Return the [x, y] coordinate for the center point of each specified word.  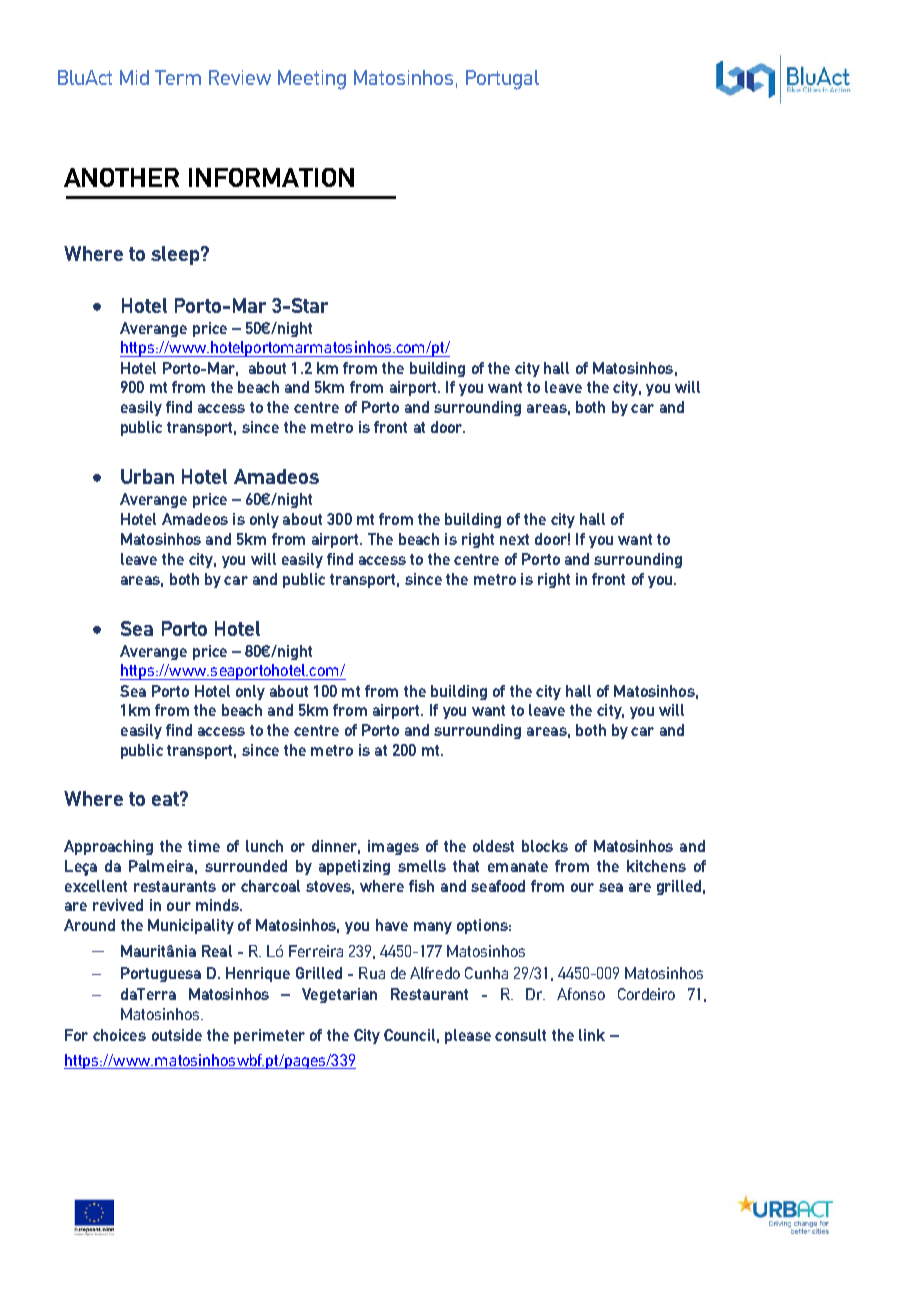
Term [178, 77]
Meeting [312, 80]
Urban [147, 476]
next [514, 539]
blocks [545, 846]
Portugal [502, 80]
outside [177, 1035]
